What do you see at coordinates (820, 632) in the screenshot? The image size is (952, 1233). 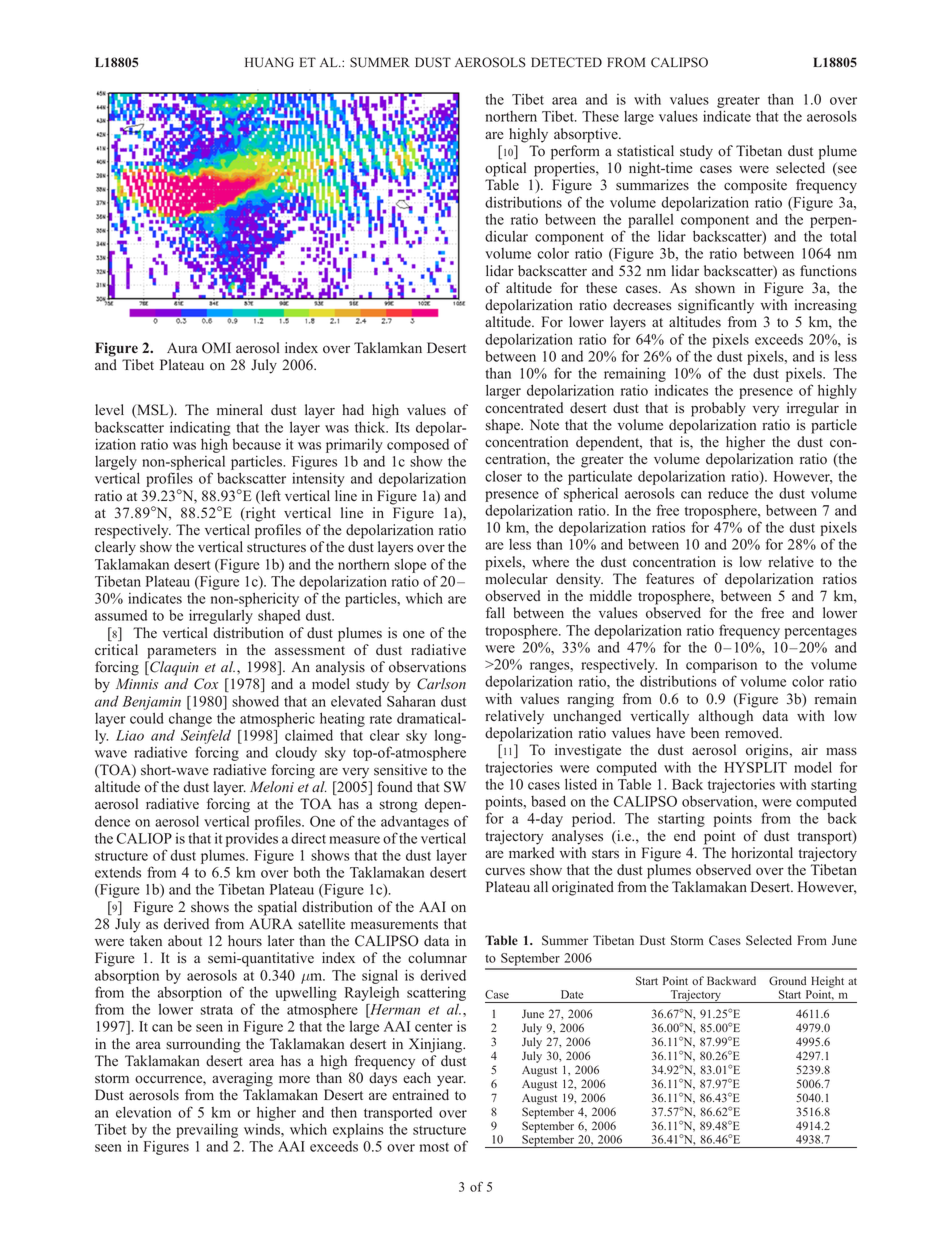 I see `percentages` at bounding box center [820, 632].
